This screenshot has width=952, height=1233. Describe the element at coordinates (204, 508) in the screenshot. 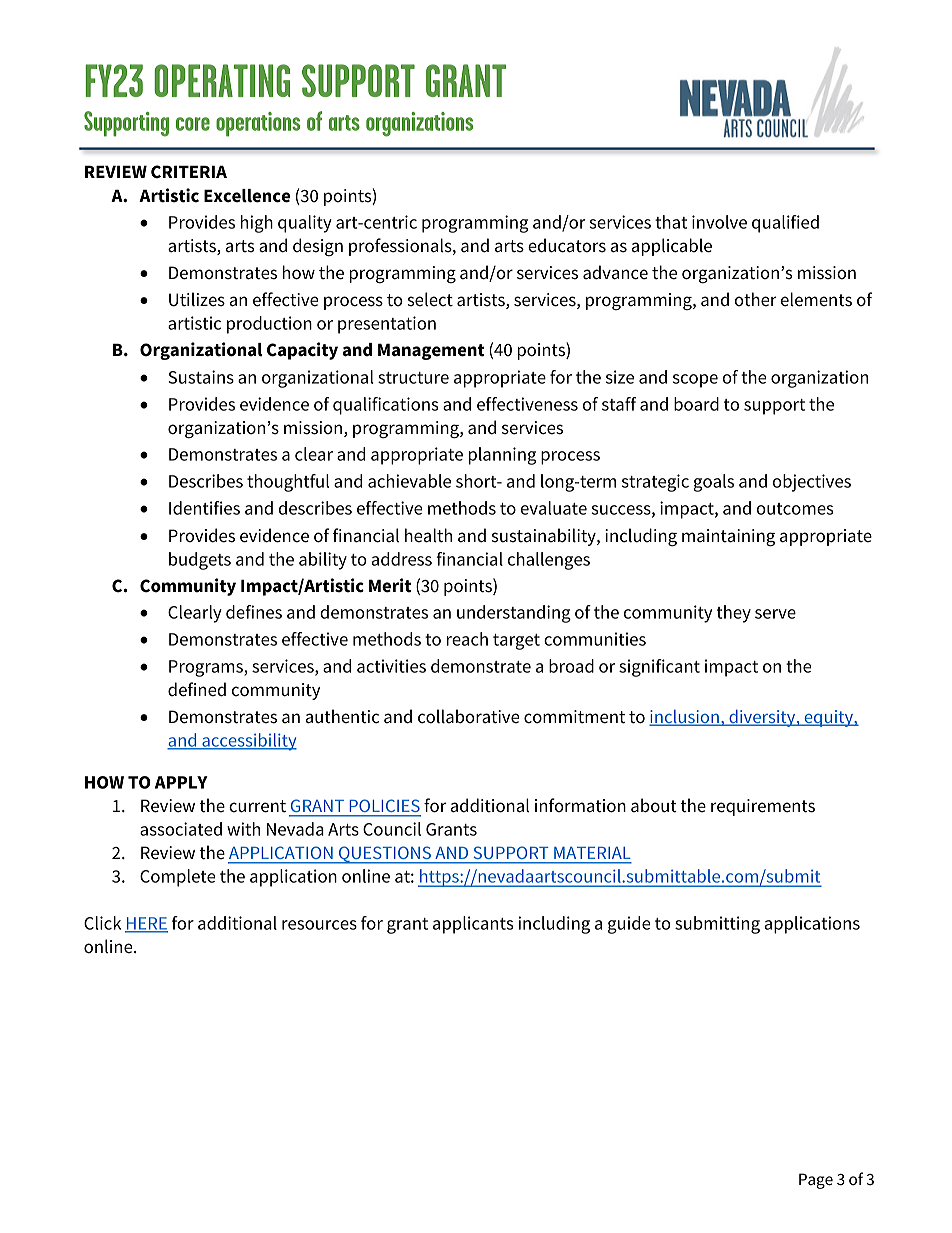

I see `Identifies` at that location.
